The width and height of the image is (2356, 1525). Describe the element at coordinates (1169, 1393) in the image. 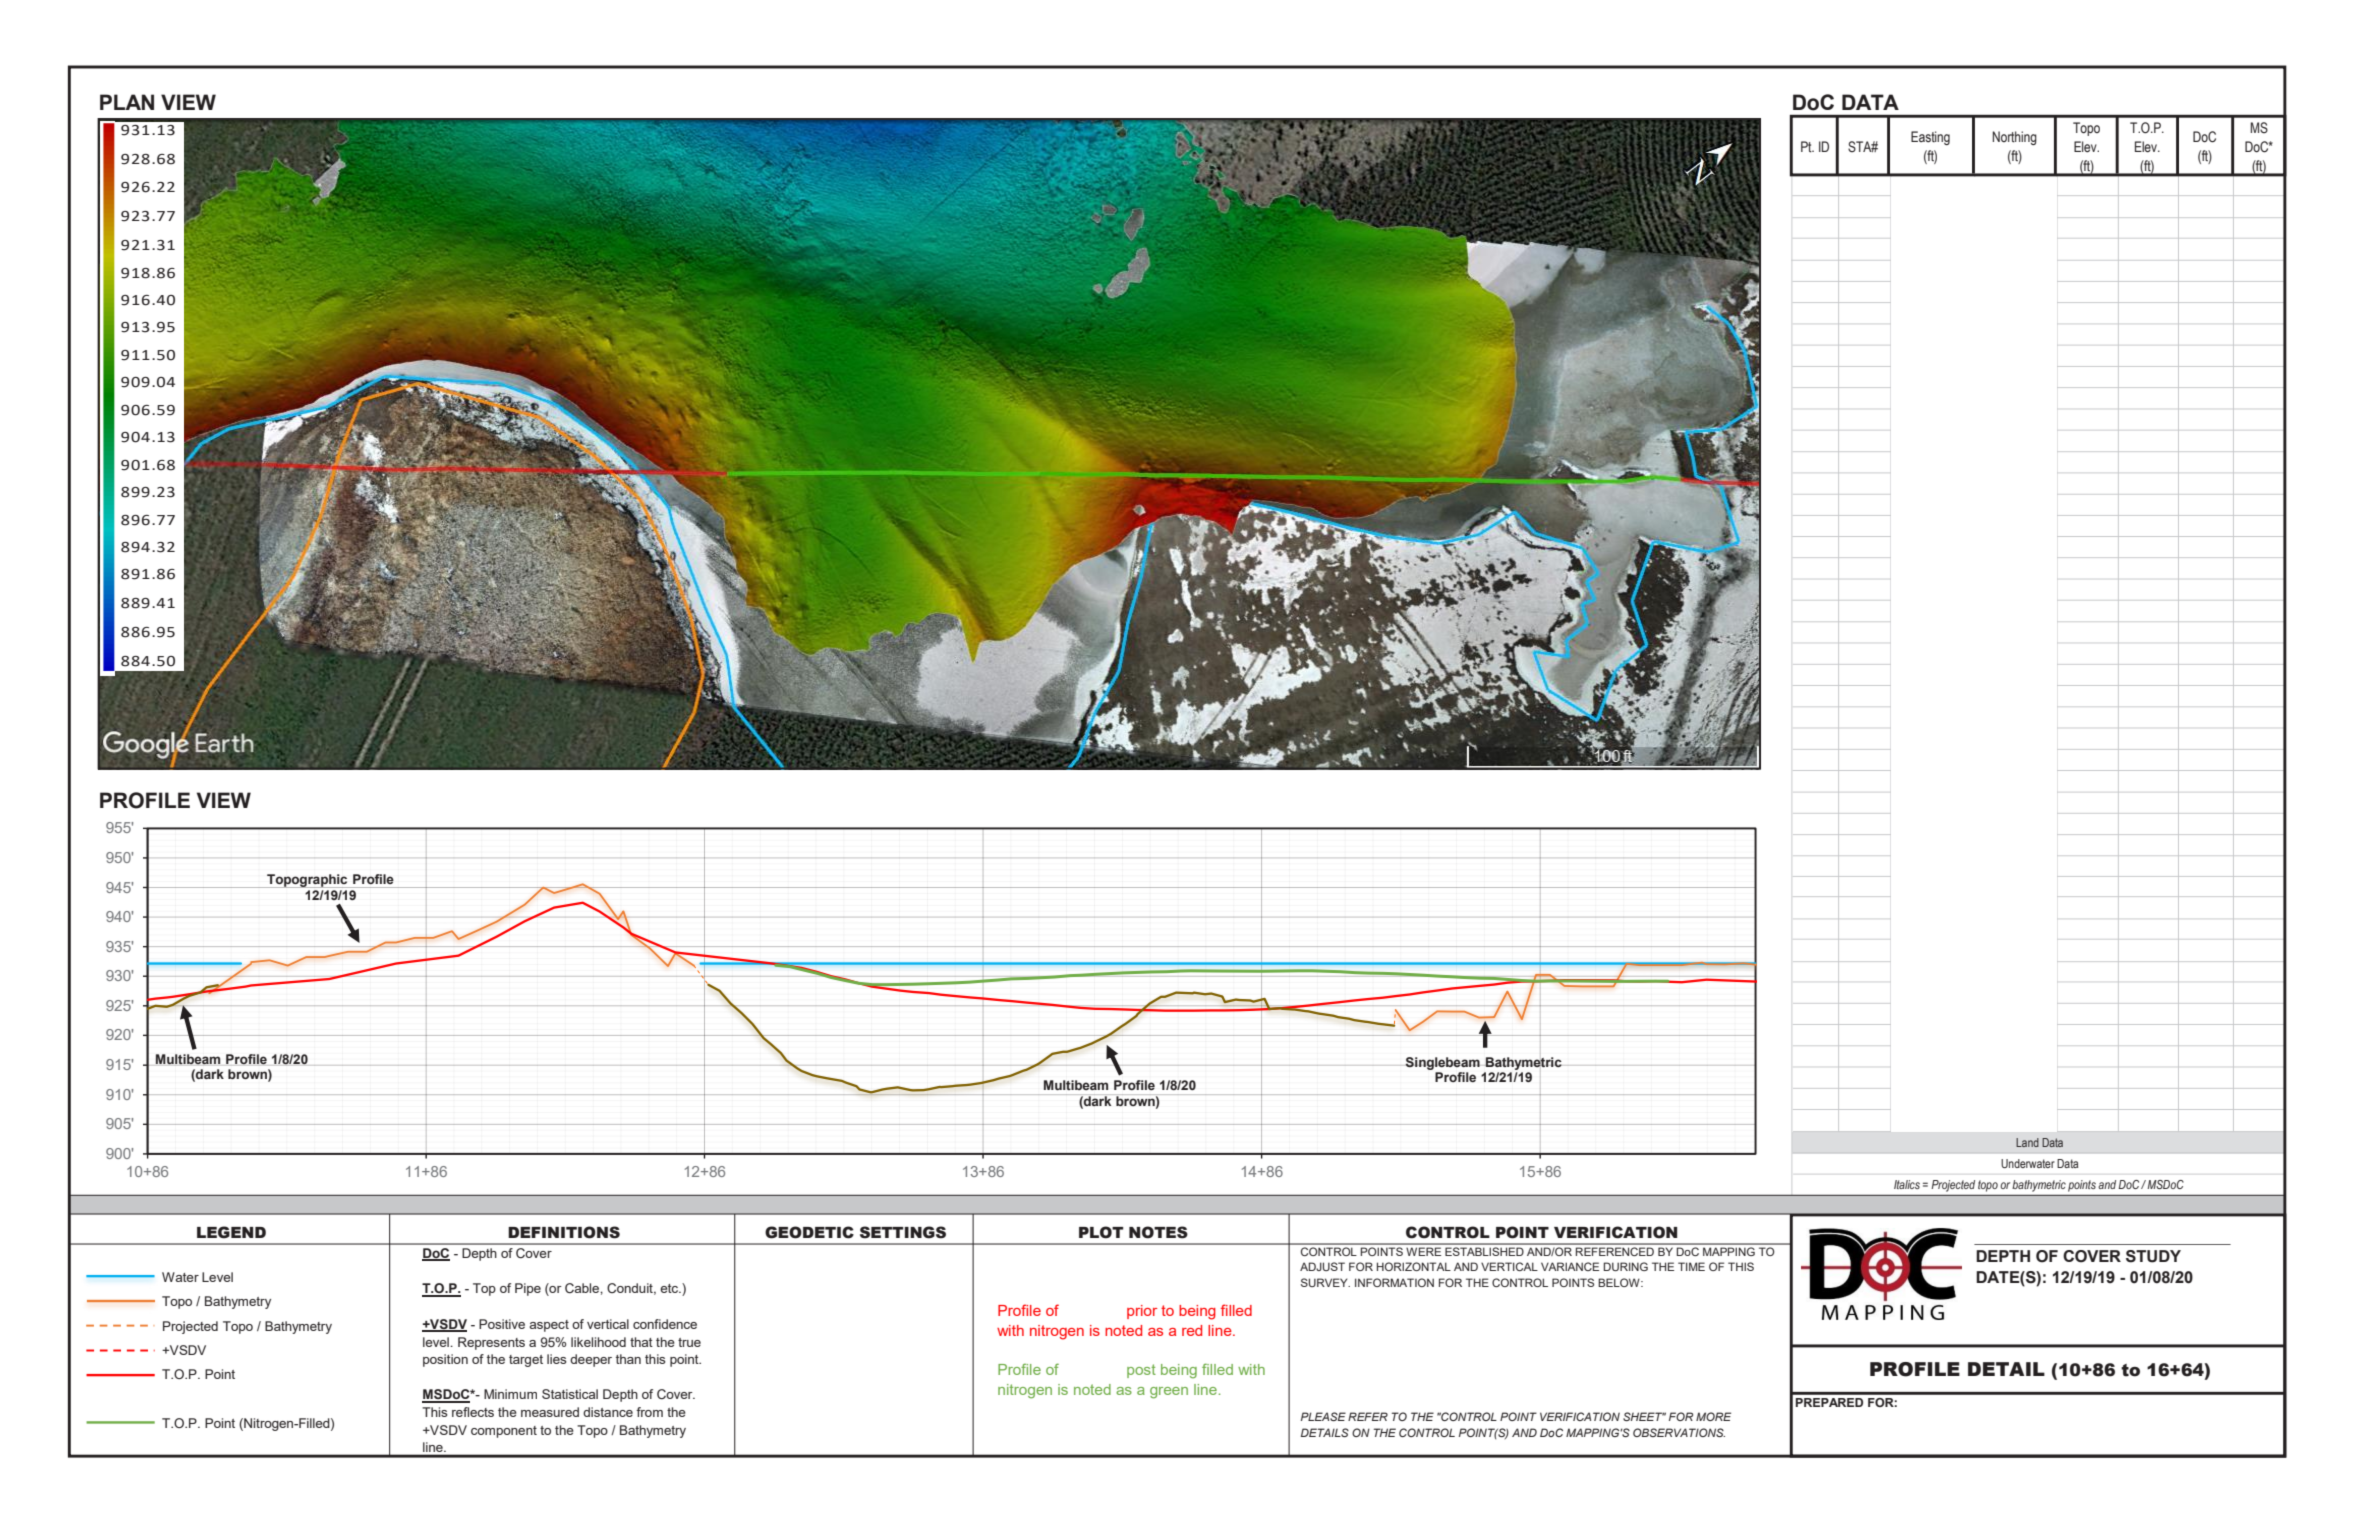

I see `green` at that location.
